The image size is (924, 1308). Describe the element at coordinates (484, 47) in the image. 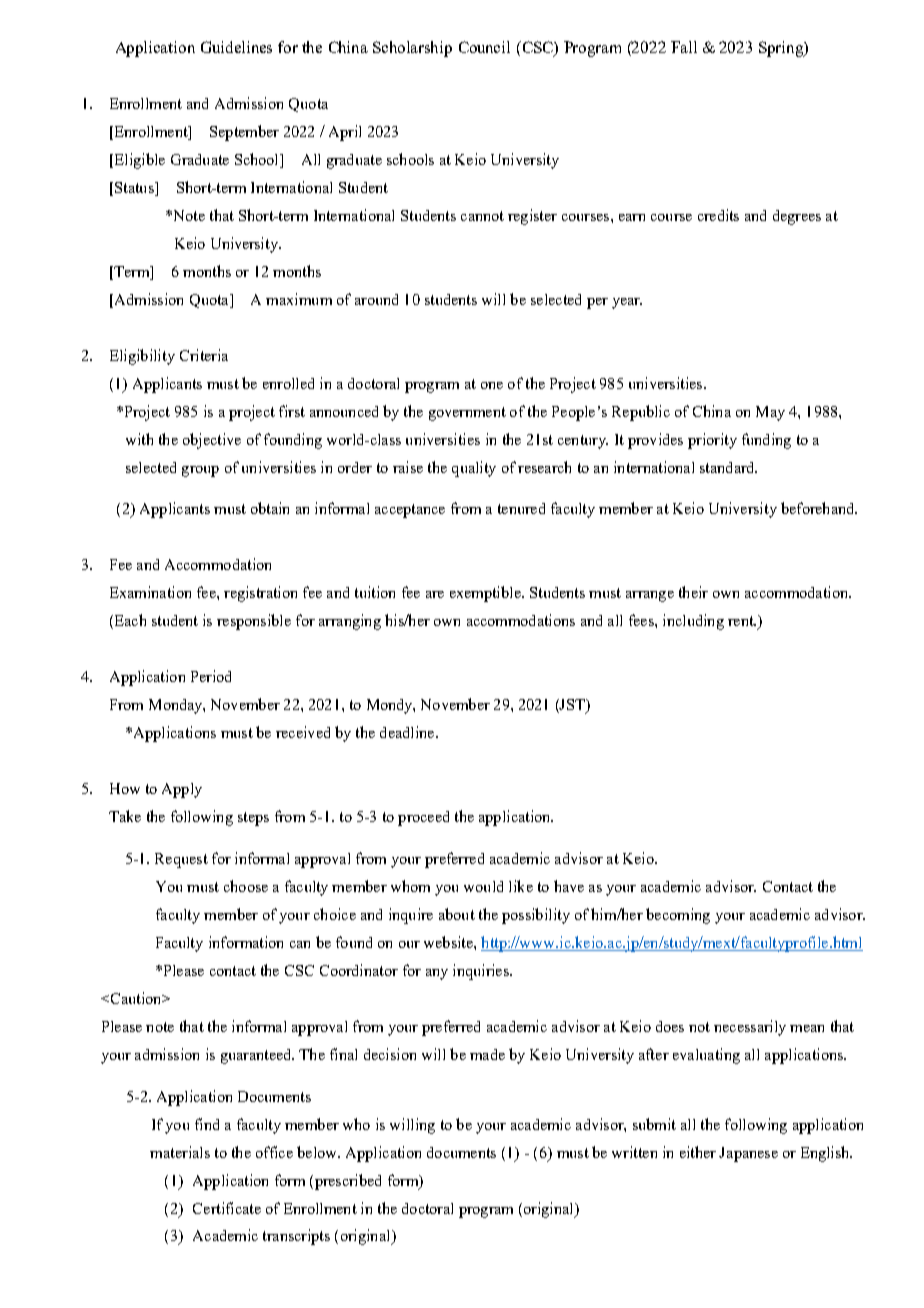

I see `Council` at that location.
